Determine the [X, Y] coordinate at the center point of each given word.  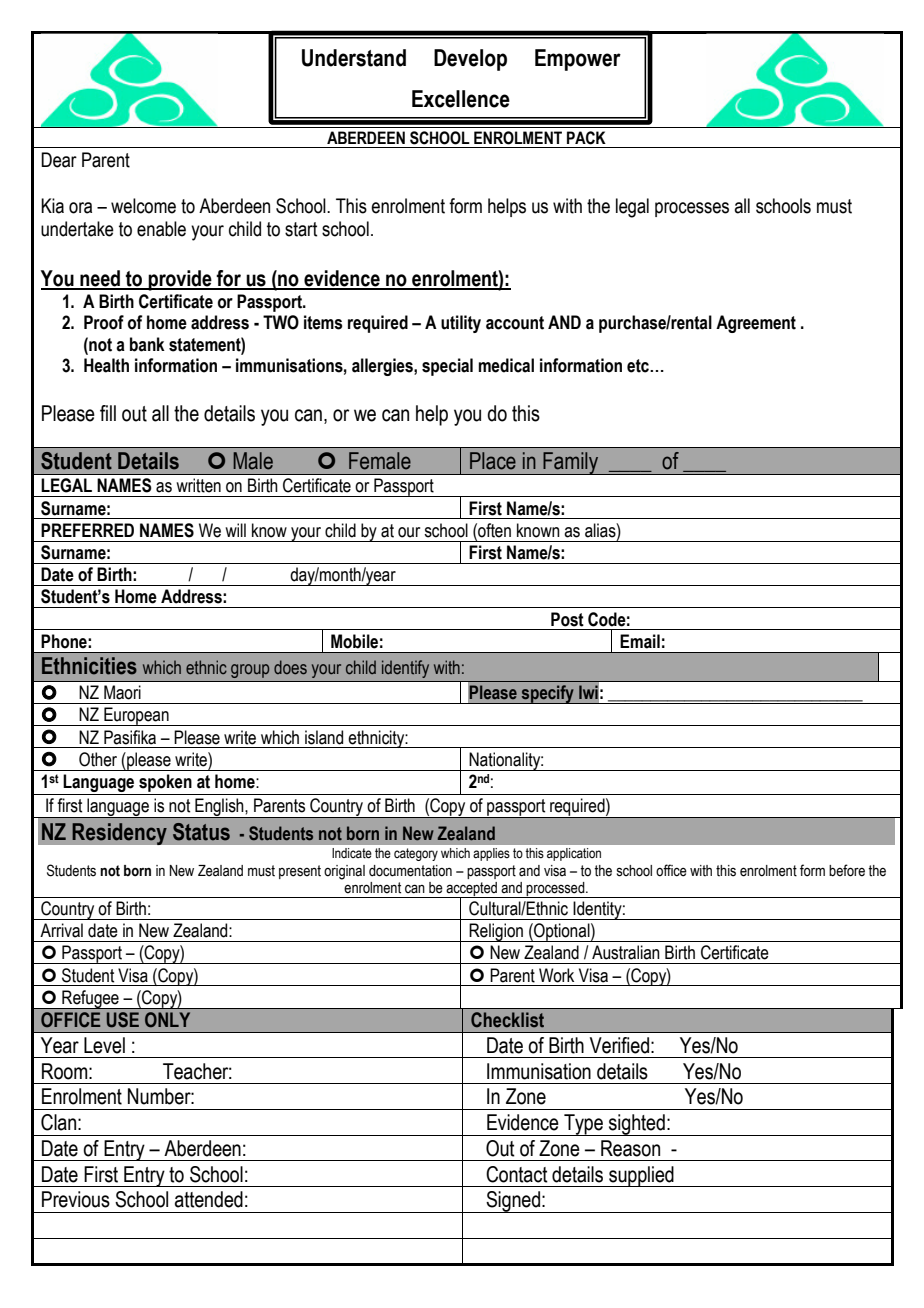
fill [108, 413]
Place [493, 461]
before [847, 870]
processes [692, 209]
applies [491, 854]
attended [209, 1199]
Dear [59, 160]
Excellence [461, 99]
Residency [119, 834]
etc [639, 366]
